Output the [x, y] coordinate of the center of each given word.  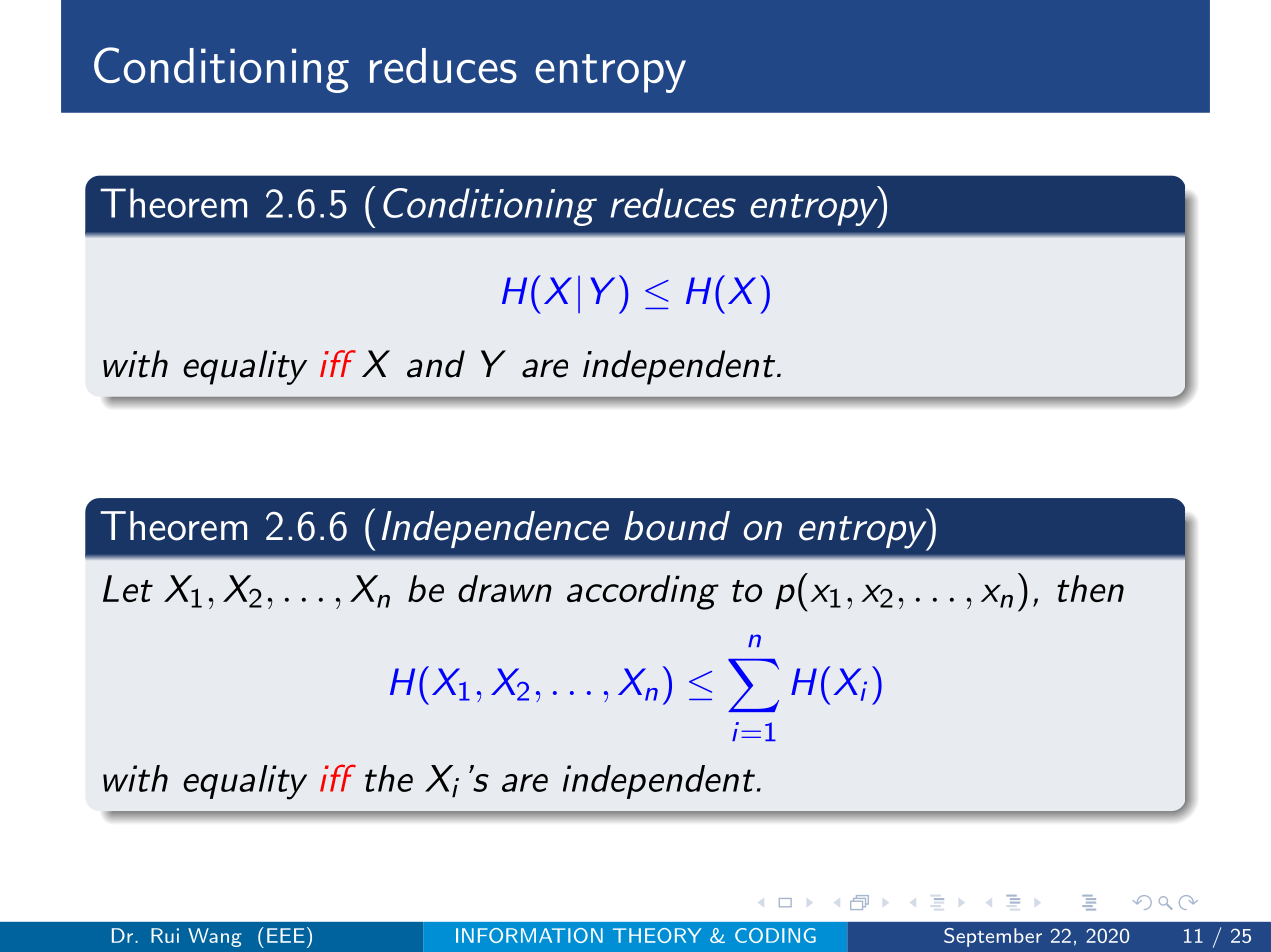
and [436, 364]
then [1090, 588]
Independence [495, 529]
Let [128, 588]
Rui [165, 935]
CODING [775, 935]
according [643, 592]
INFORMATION [529, 935]
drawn [505, 588]
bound [677, 526]
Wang [215, 937]
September [993, 937]
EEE [286, 935]
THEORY [657, 935]
